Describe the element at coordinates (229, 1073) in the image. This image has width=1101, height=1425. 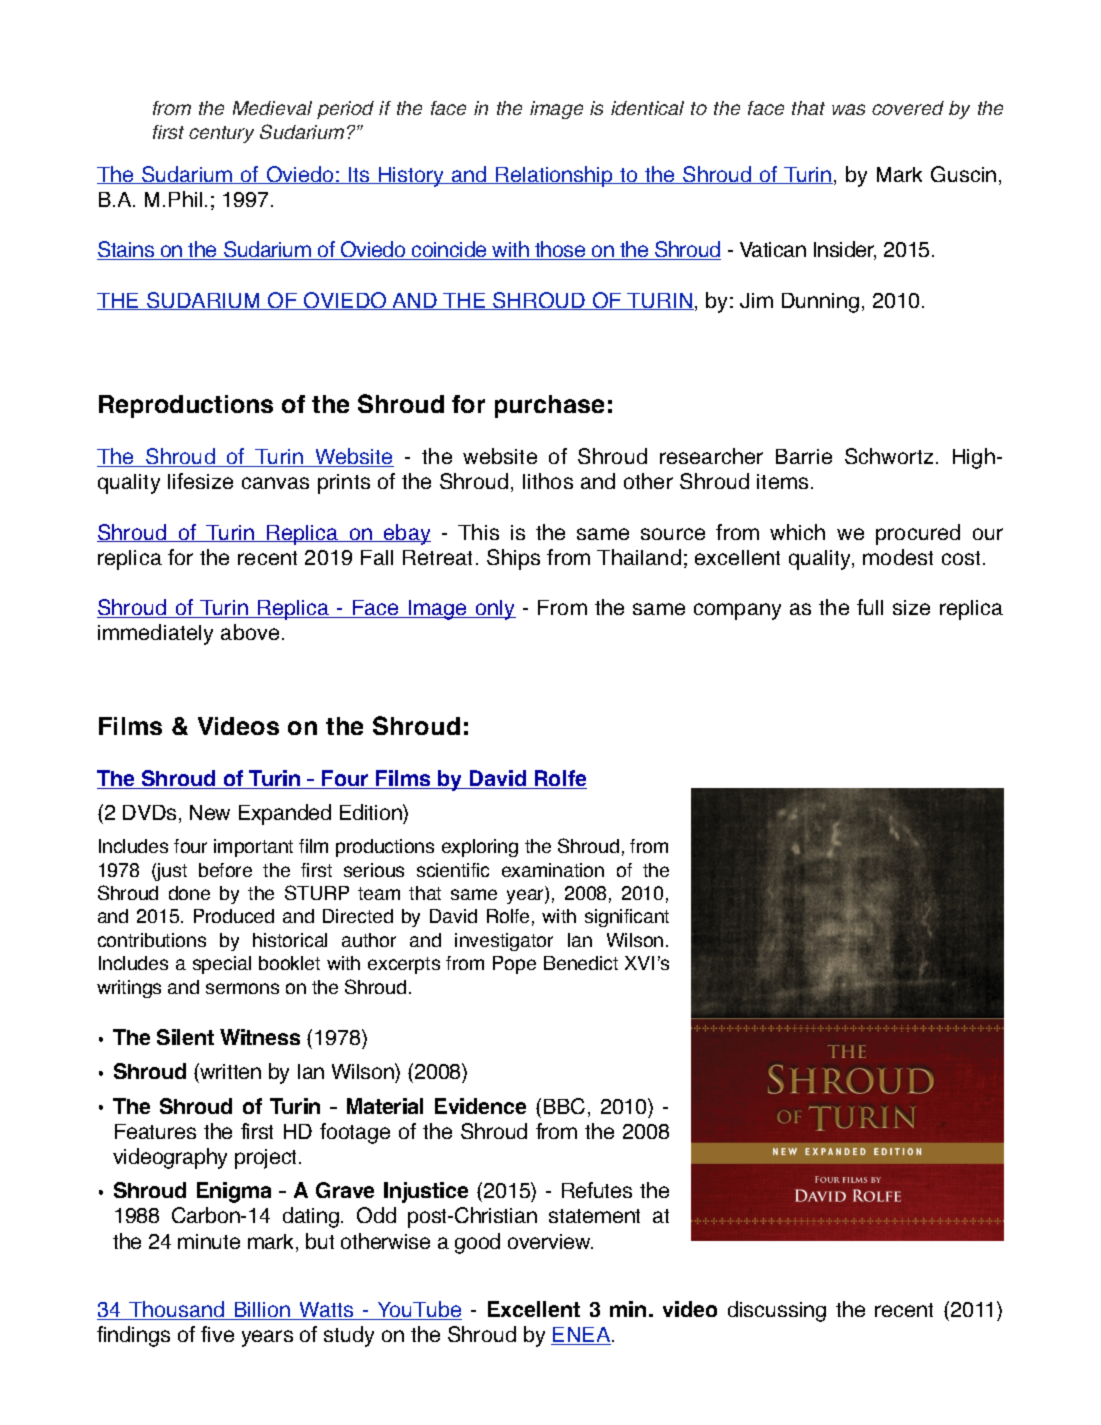
I see `written` at that location.
